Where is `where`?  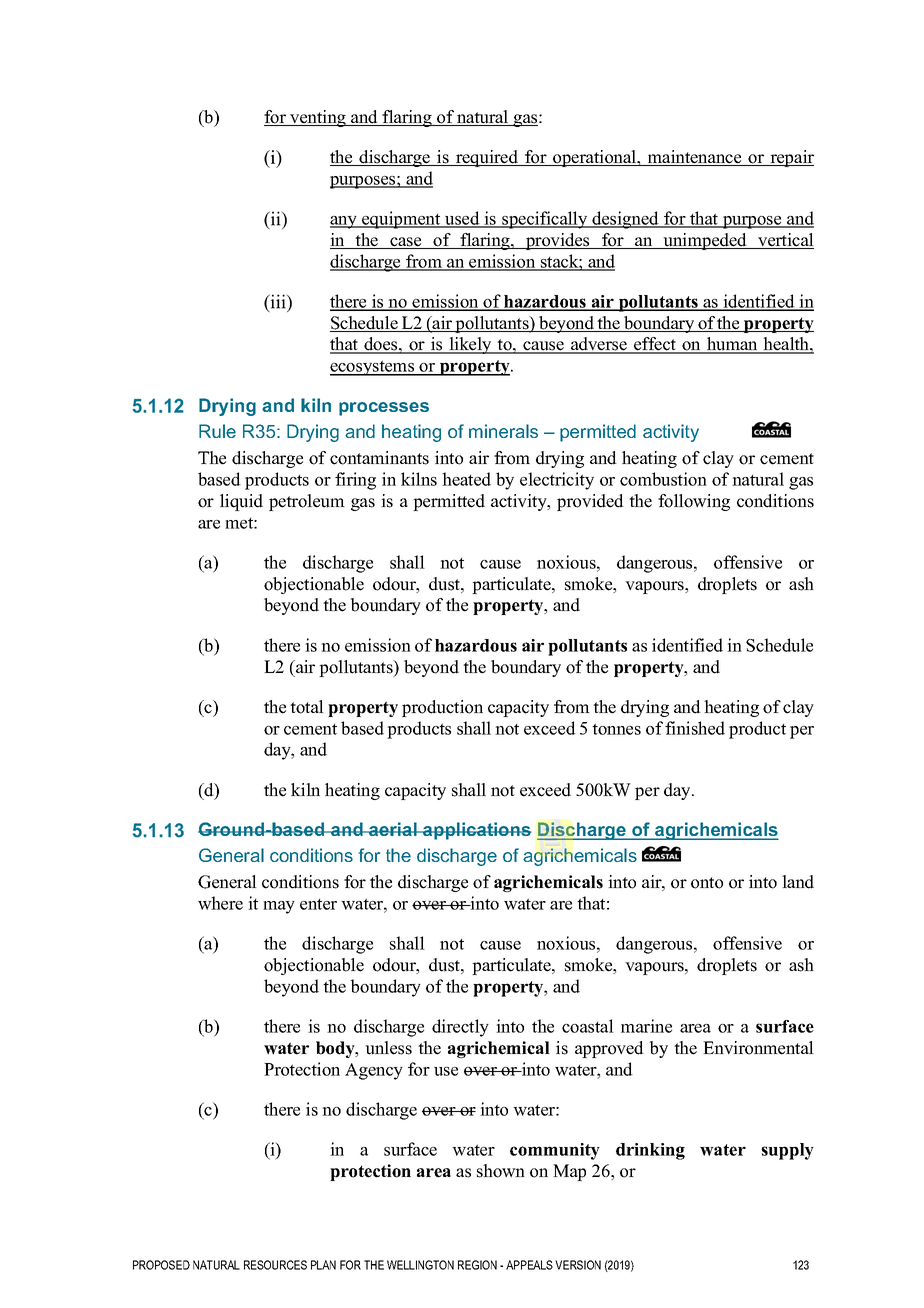
where is located at coordinates (220, 903).
